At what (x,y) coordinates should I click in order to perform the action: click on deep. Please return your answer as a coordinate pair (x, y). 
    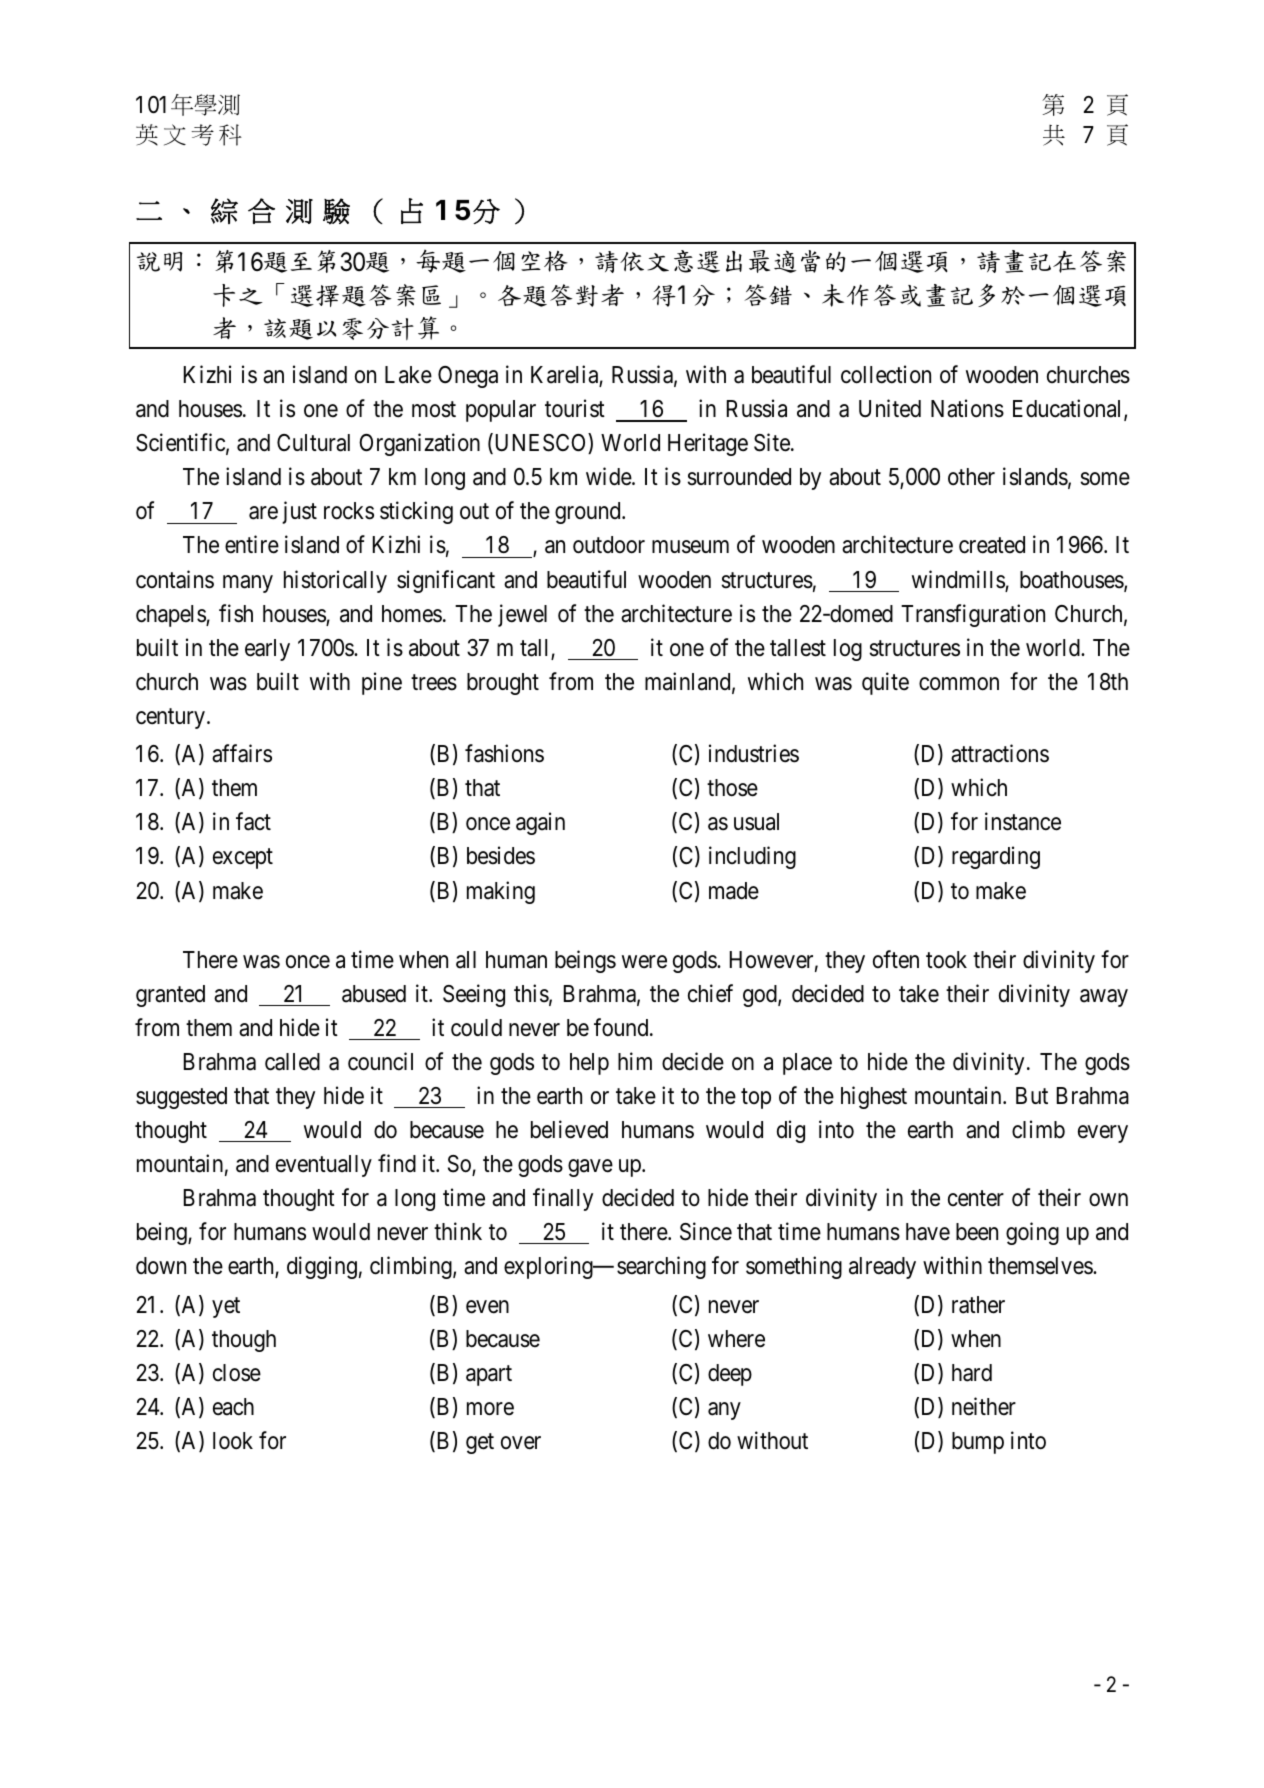
    Looking at the image, I should click on (730, 1375).
